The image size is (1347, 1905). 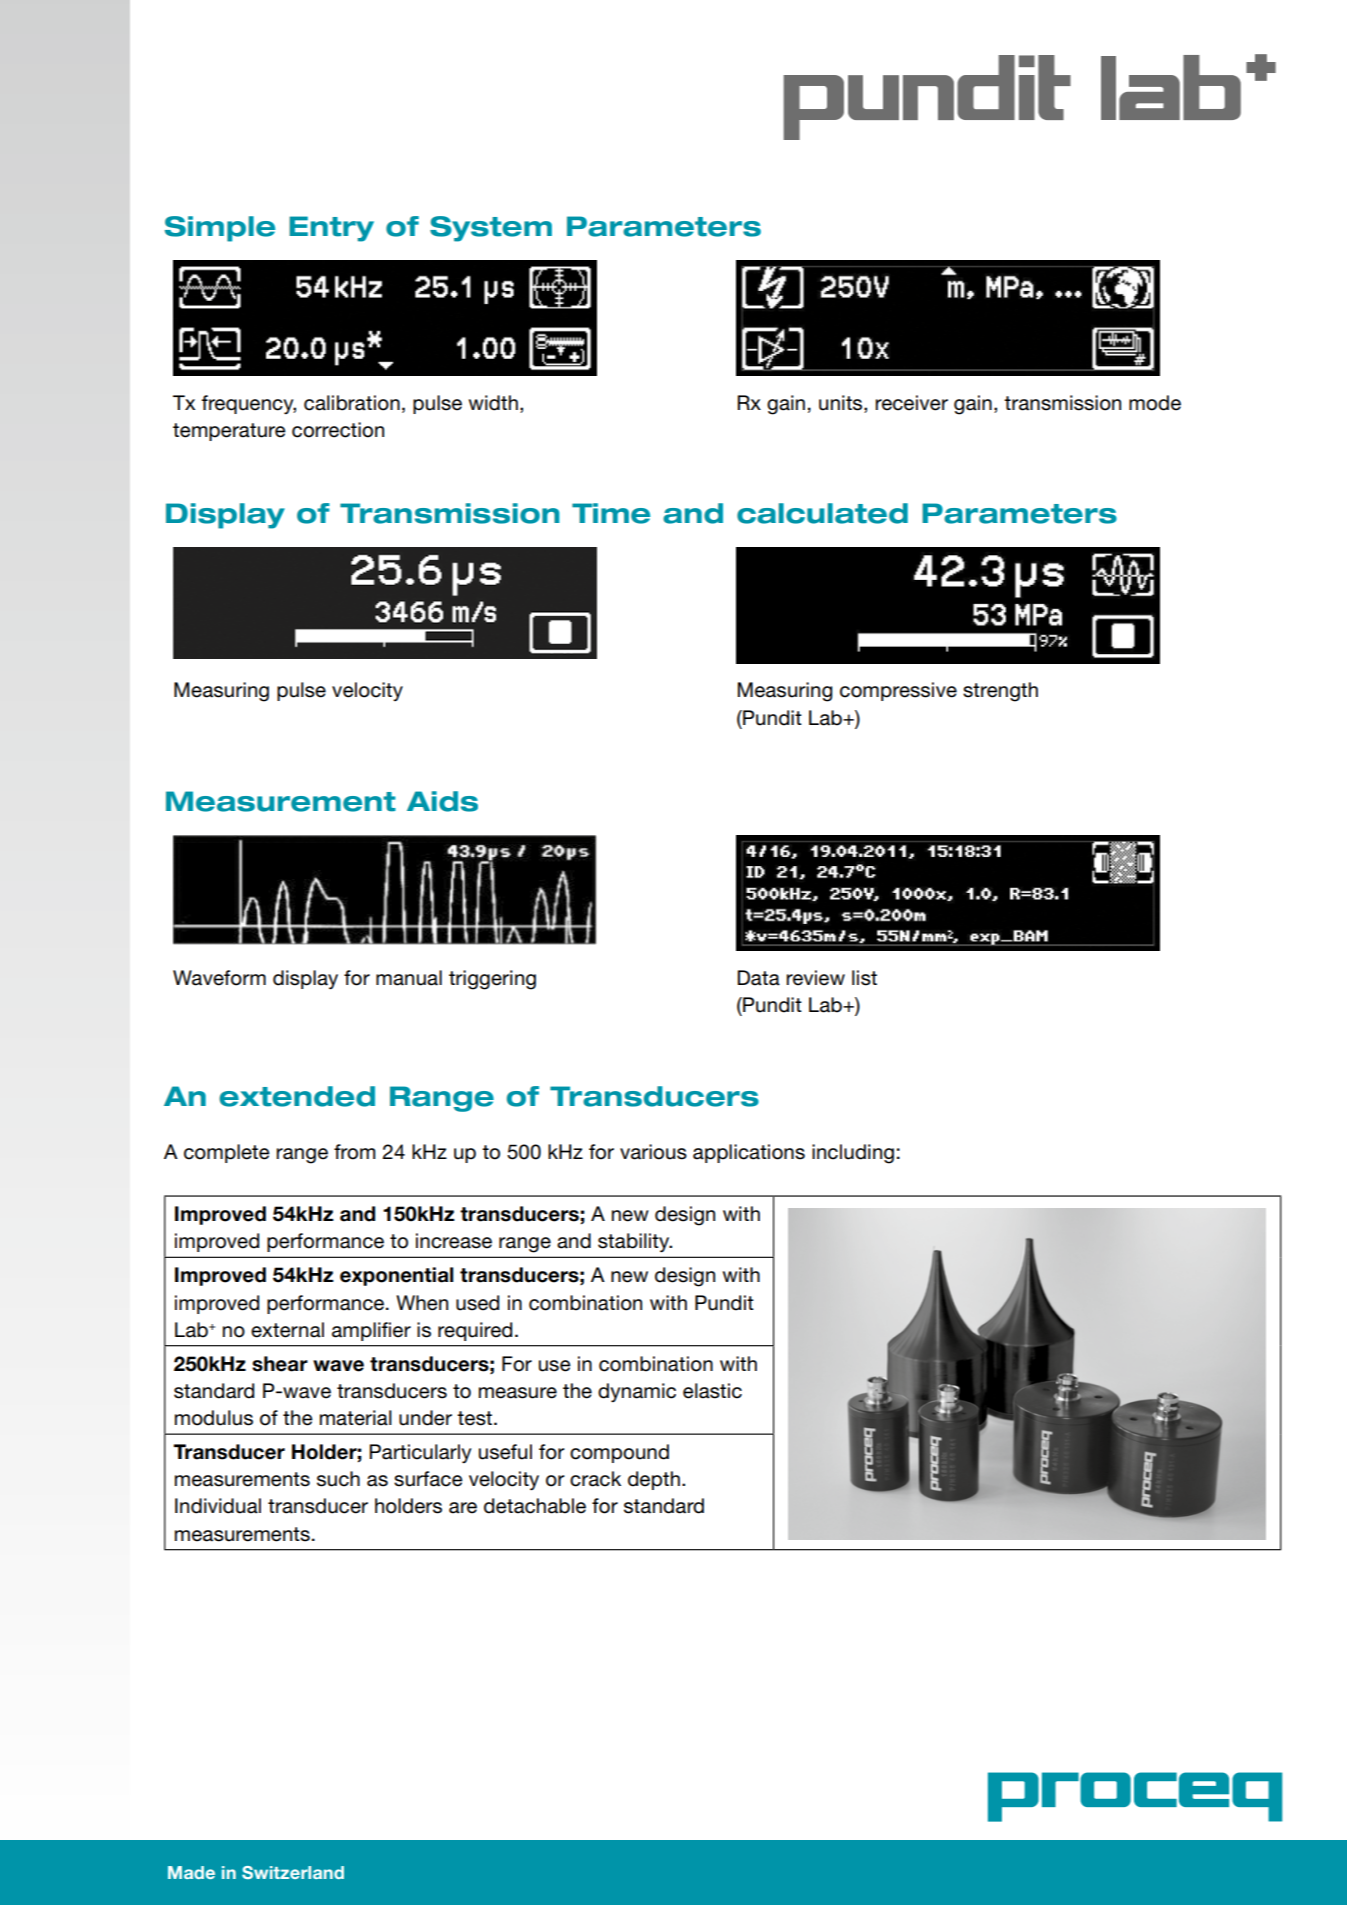 What do you see at coordinates (1155, 403) in the screenshot?
I see `mode` at bounding box center [1155, 403].
